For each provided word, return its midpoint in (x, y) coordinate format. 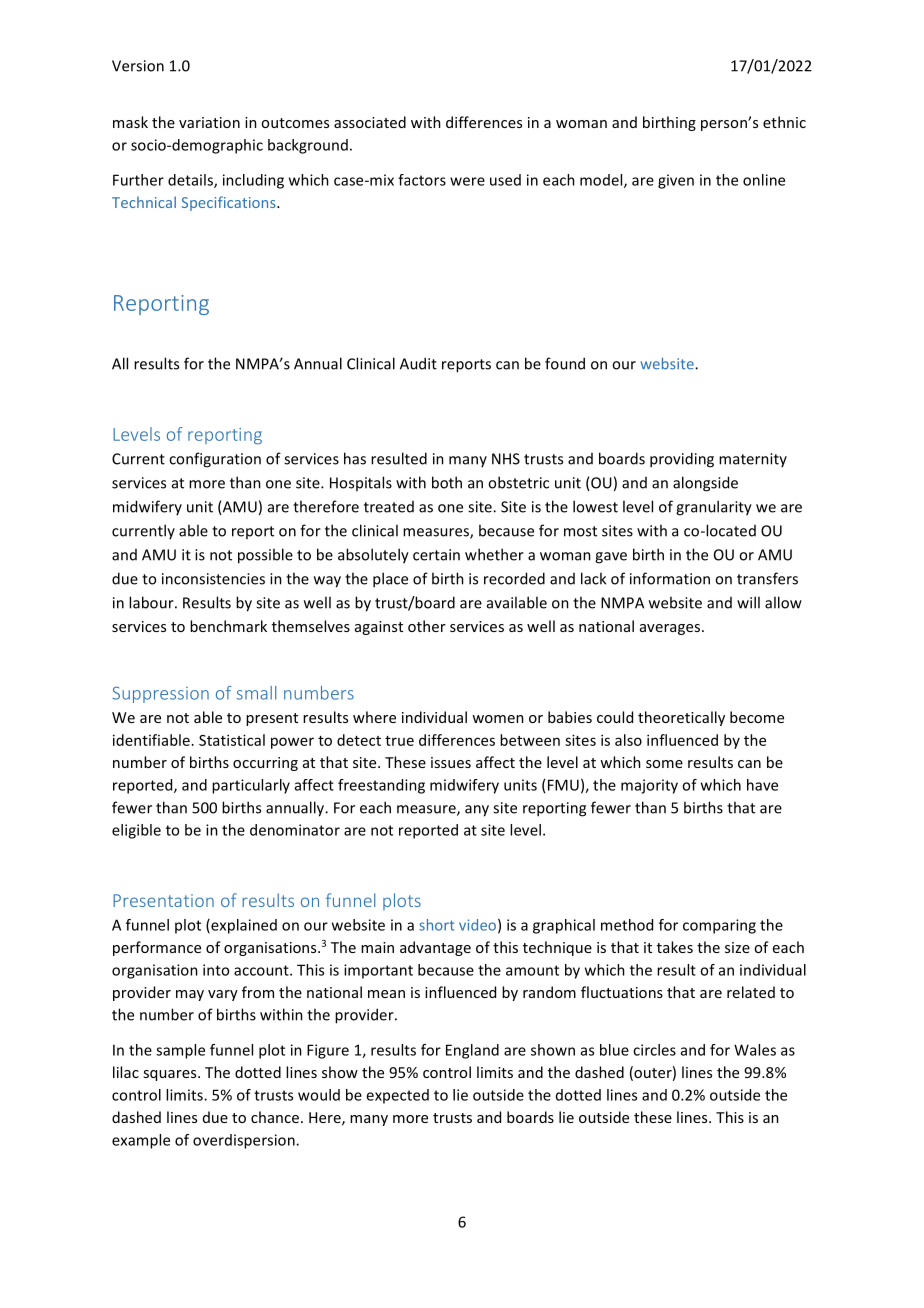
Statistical (232, 740)
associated (370, 122)
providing (682, 460)
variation (209, 122)
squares (171, 1075)
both (447, 482)
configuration (215, 460)
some (664, 764)
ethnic (784, 122)
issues (451, 762)
